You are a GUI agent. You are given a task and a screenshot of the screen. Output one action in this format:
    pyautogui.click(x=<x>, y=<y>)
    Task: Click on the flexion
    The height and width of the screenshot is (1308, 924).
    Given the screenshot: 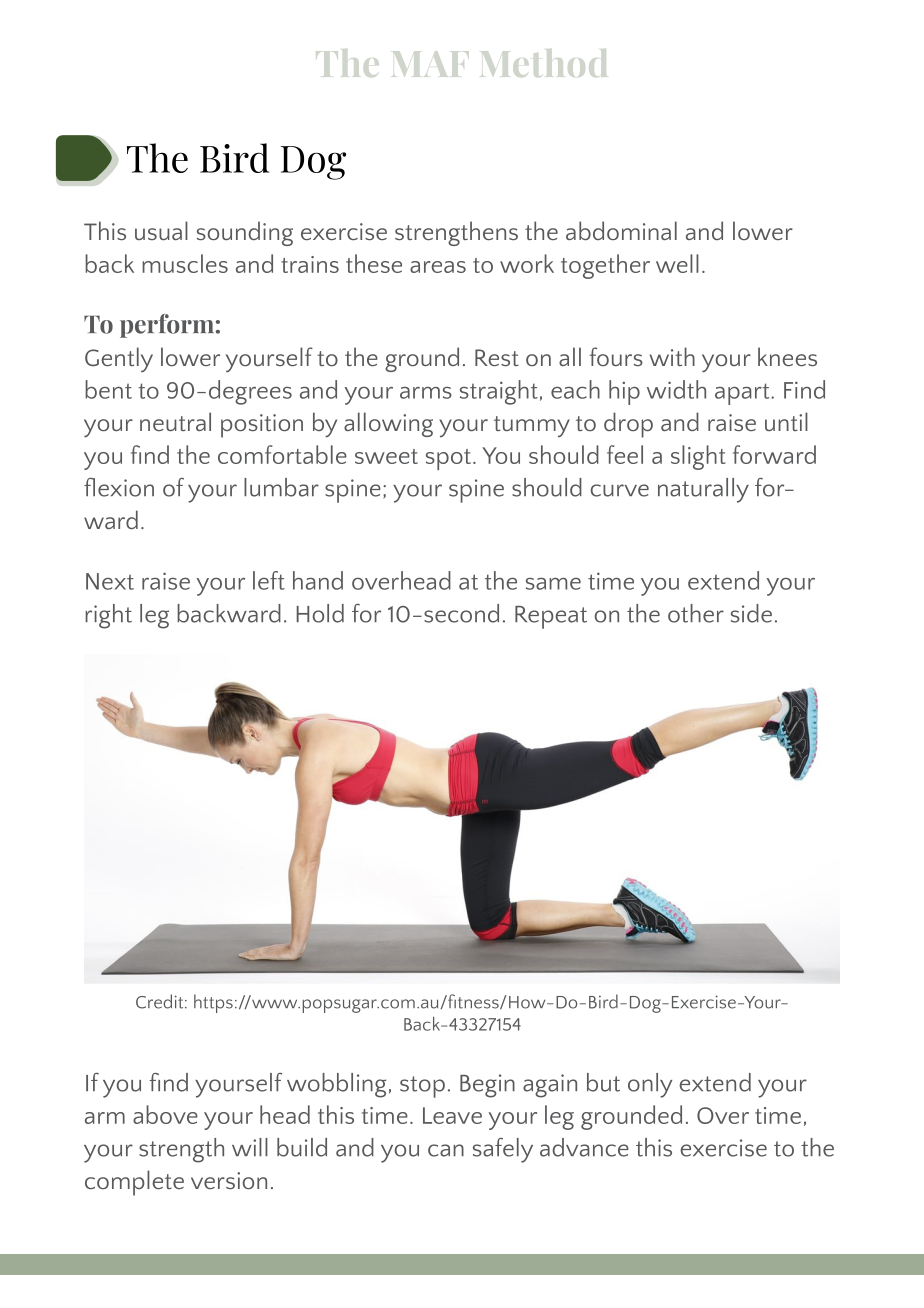 What is the action you would take?
    pyautogui.click(x=119, y=487)
